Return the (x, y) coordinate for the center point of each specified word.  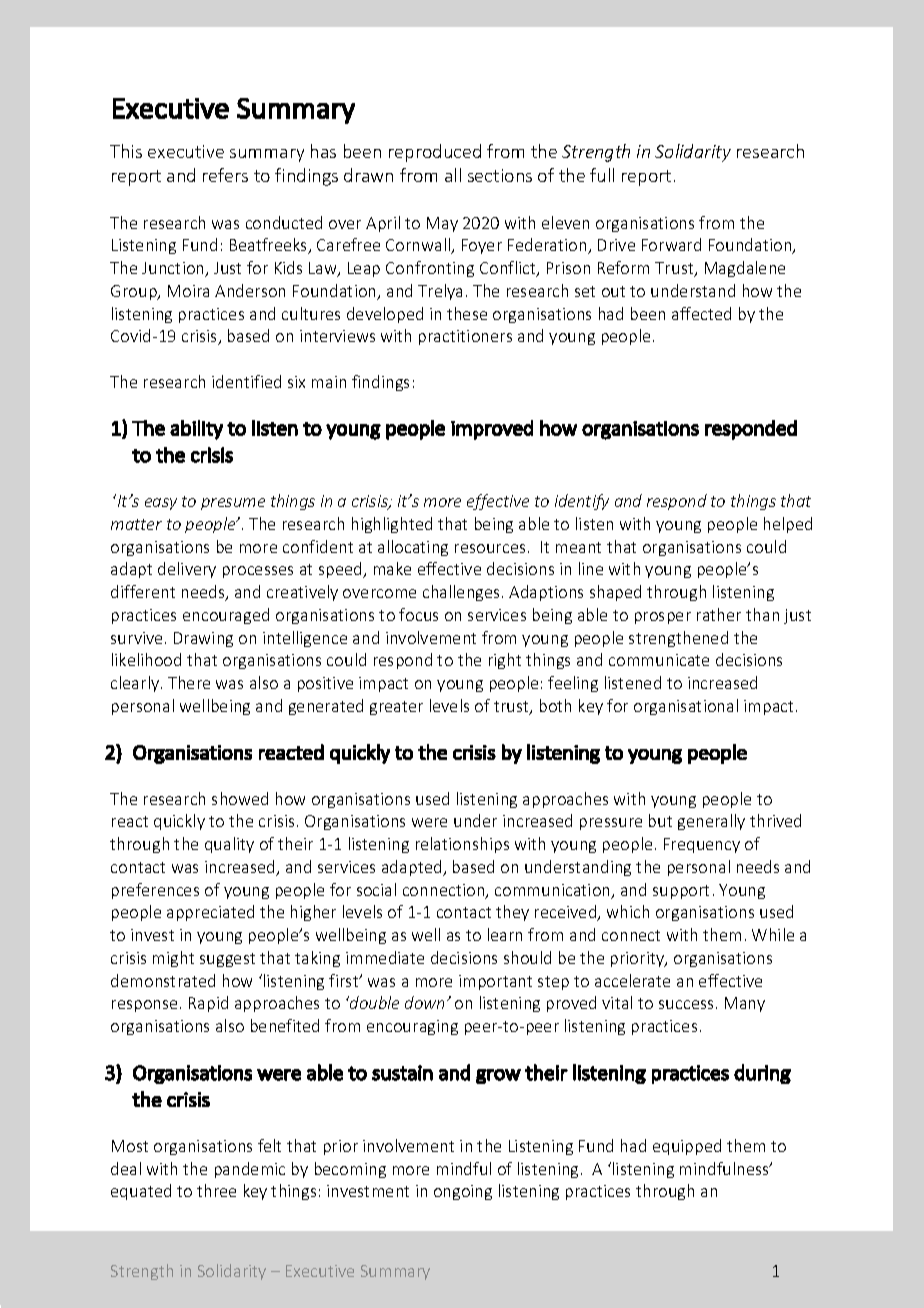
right (505, 661)
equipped (687, 1147)
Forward (671, 244)
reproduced (435, 153)
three (216, 1190)
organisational (686, 707)
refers (225, 175)
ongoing (463, 1192)
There (189, 682)
